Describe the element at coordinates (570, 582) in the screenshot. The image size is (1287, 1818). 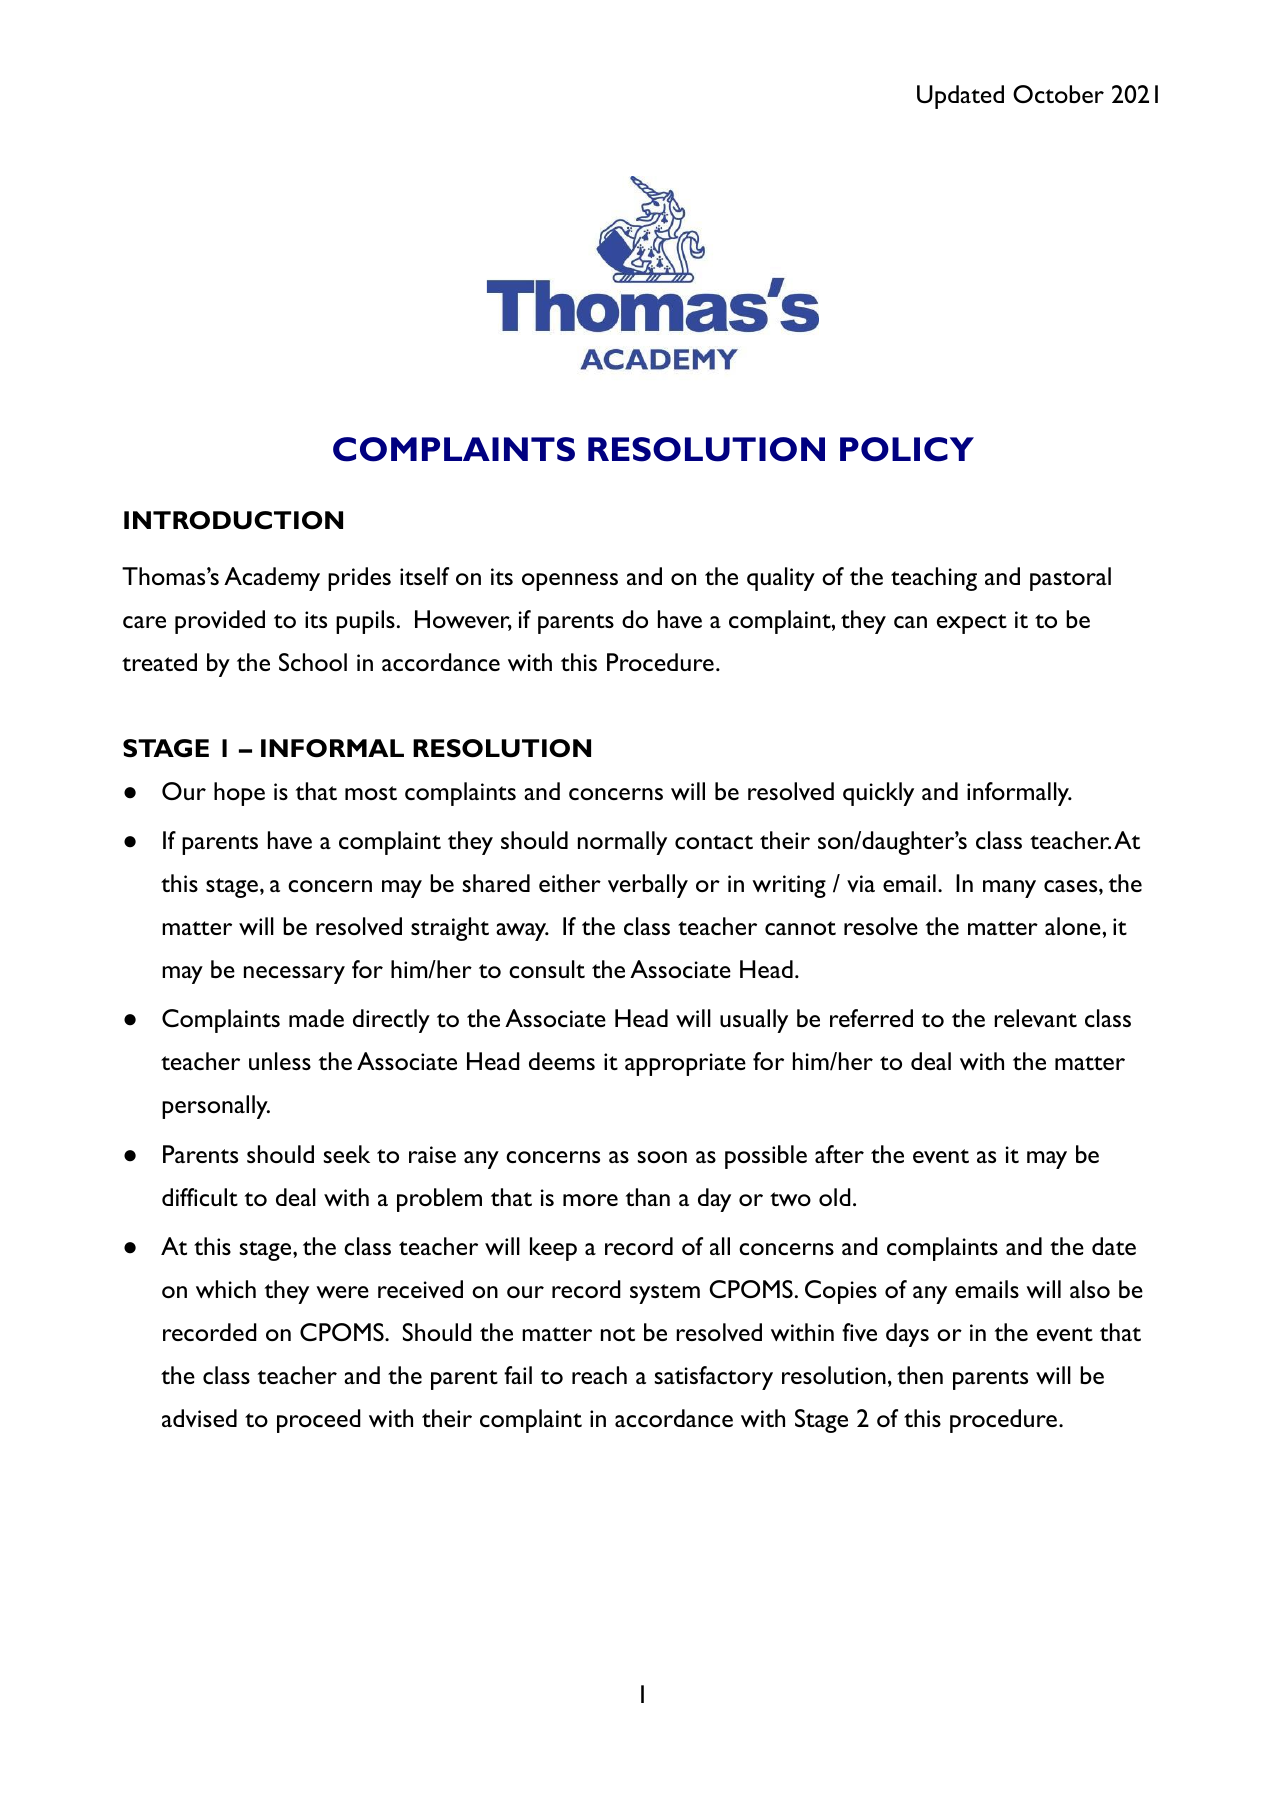
I see `openness` at that location.
